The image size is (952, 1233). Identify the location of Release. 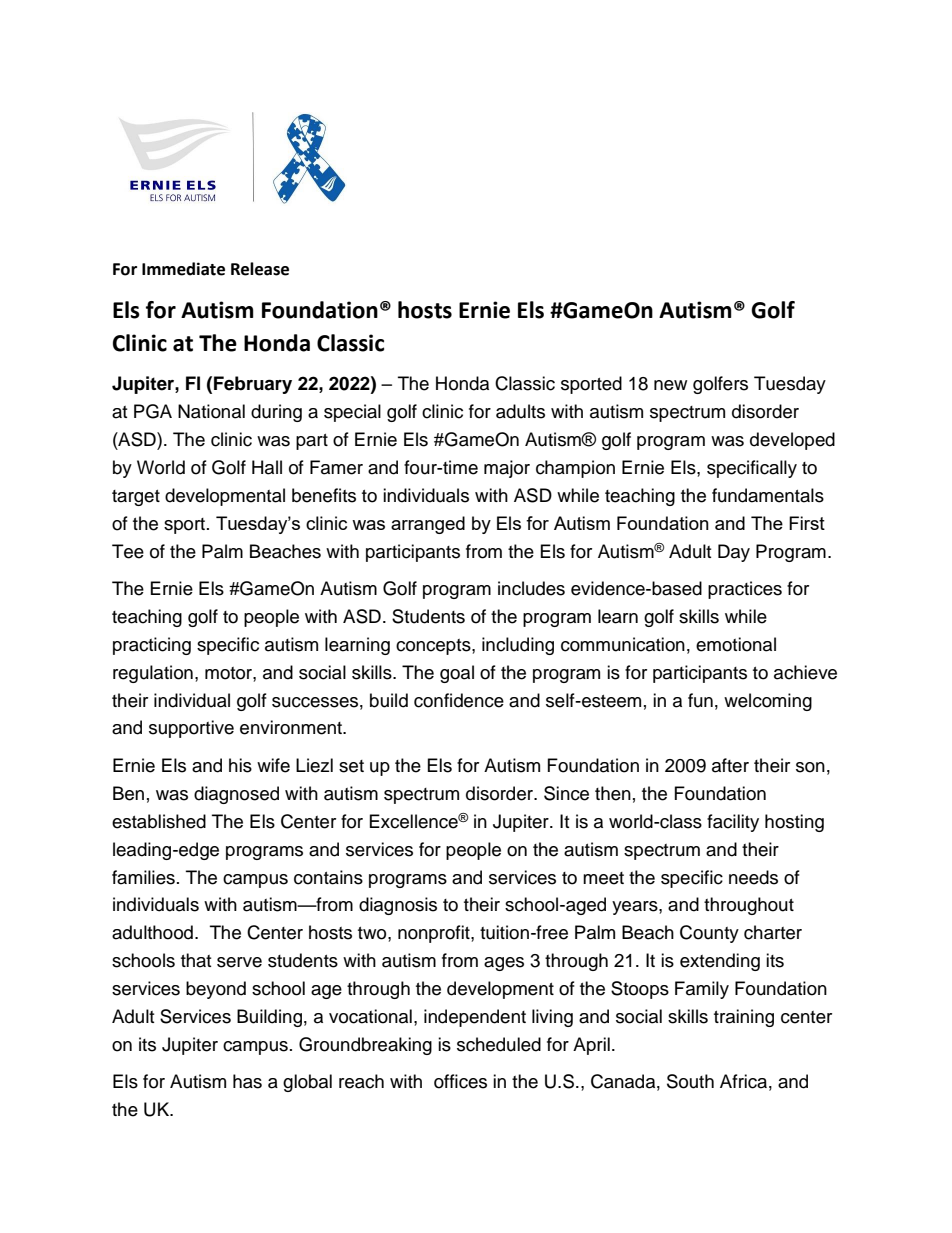
(260, 269).
